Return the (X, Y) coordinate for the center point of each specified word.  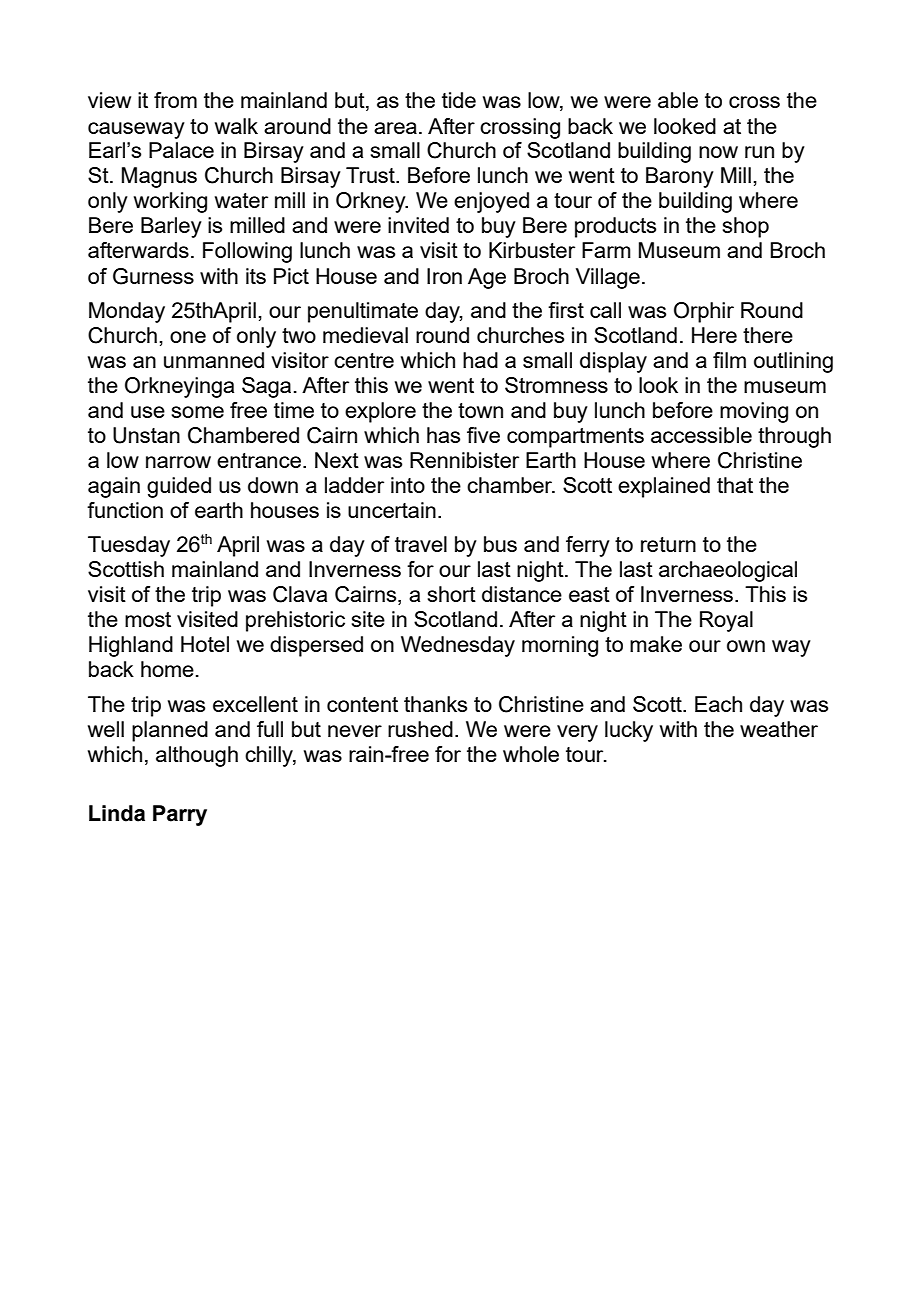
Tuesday (129, 546)
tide (459, 100)
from (175, 100)
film (729, 360)
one (188, 337)
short (452, 594)
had (480, 360)
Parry (180, 815)
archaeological (728, 571)
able (678, 100)
